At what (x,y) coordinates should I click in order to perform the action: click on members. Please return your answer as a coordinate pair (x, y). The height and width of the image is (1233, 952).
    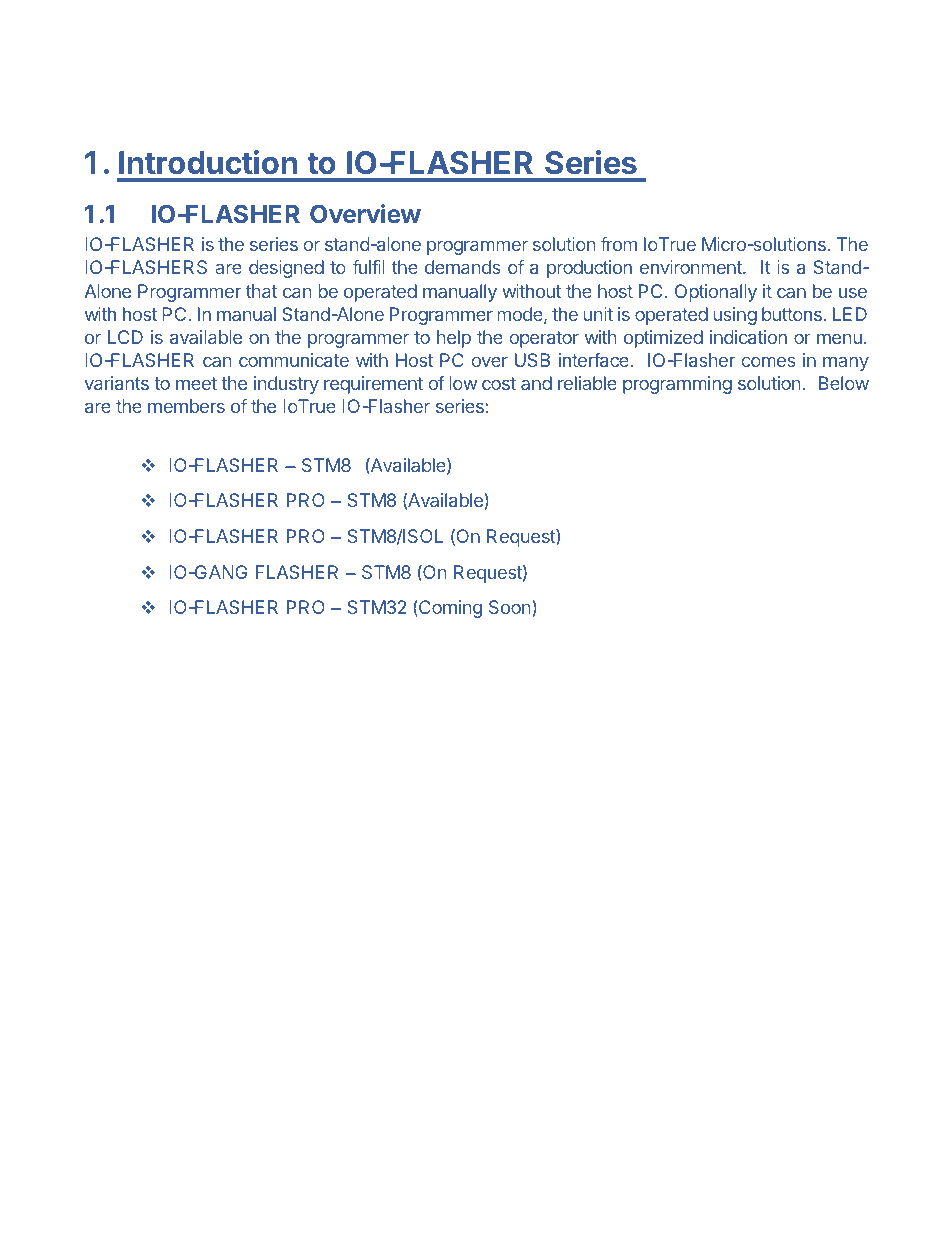
    Looking at the image, I should click on (186, 406).
